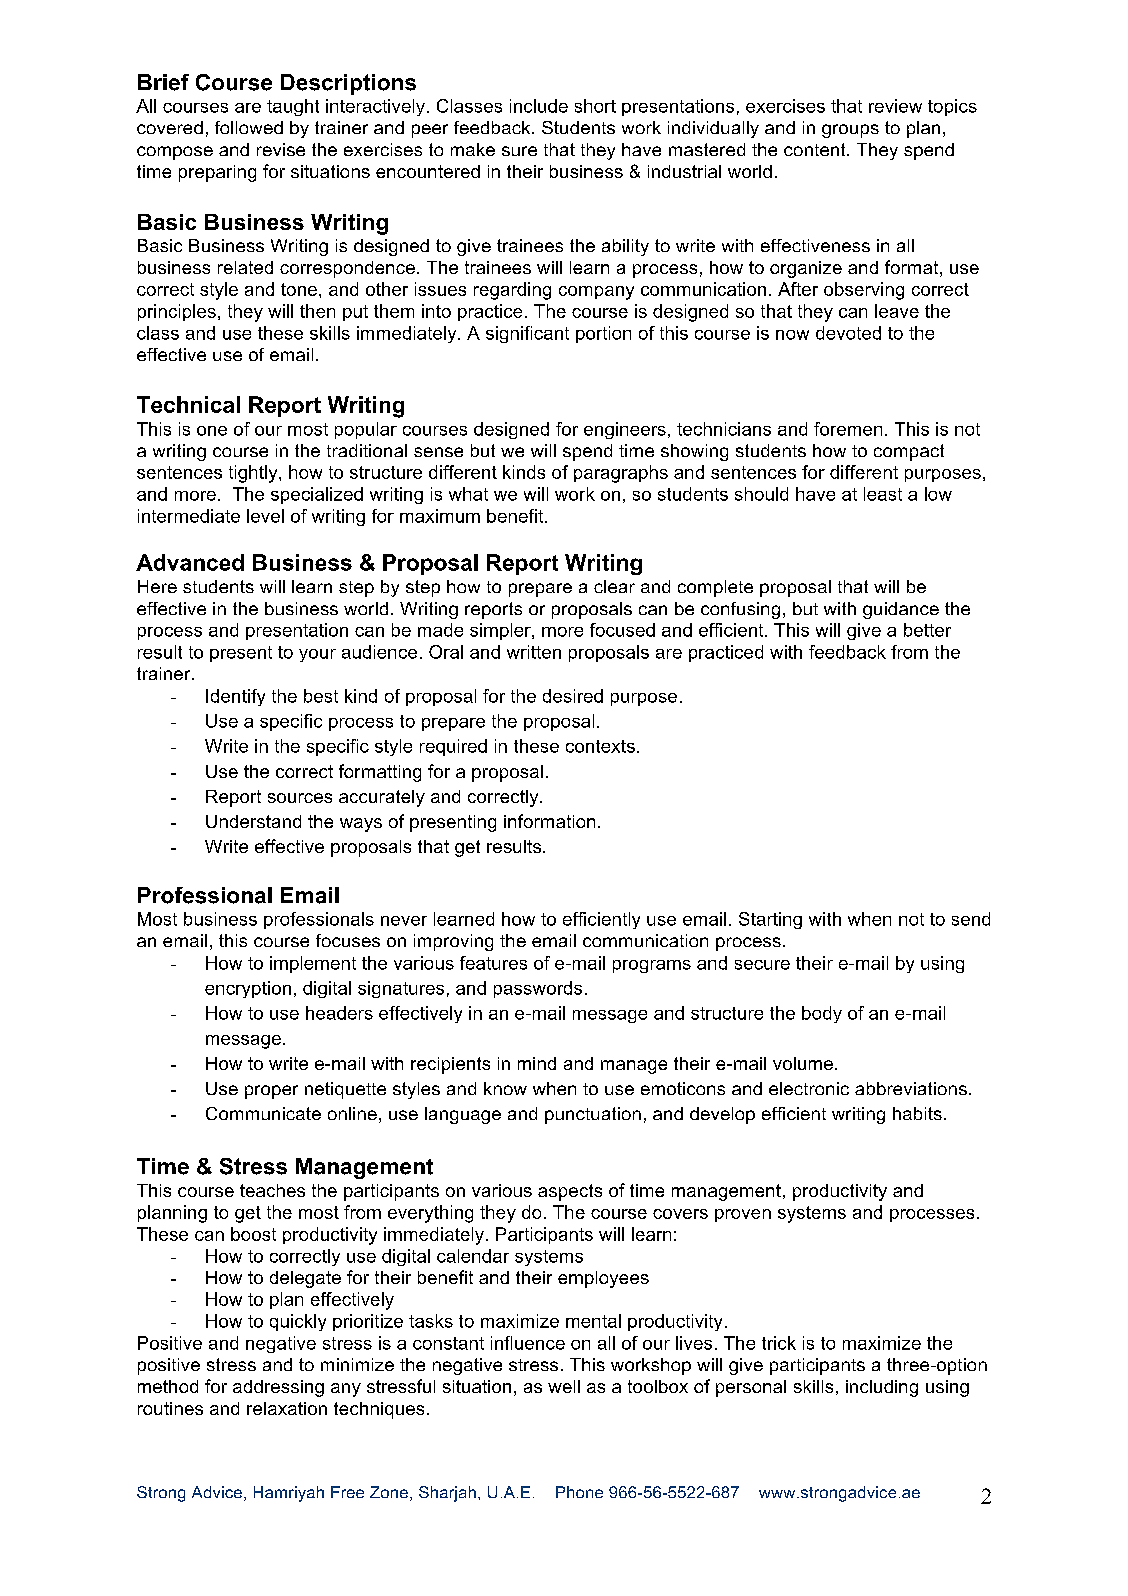  Describe the element at coordinates (971, 919) in the screenshot. I see `send` at that location.
